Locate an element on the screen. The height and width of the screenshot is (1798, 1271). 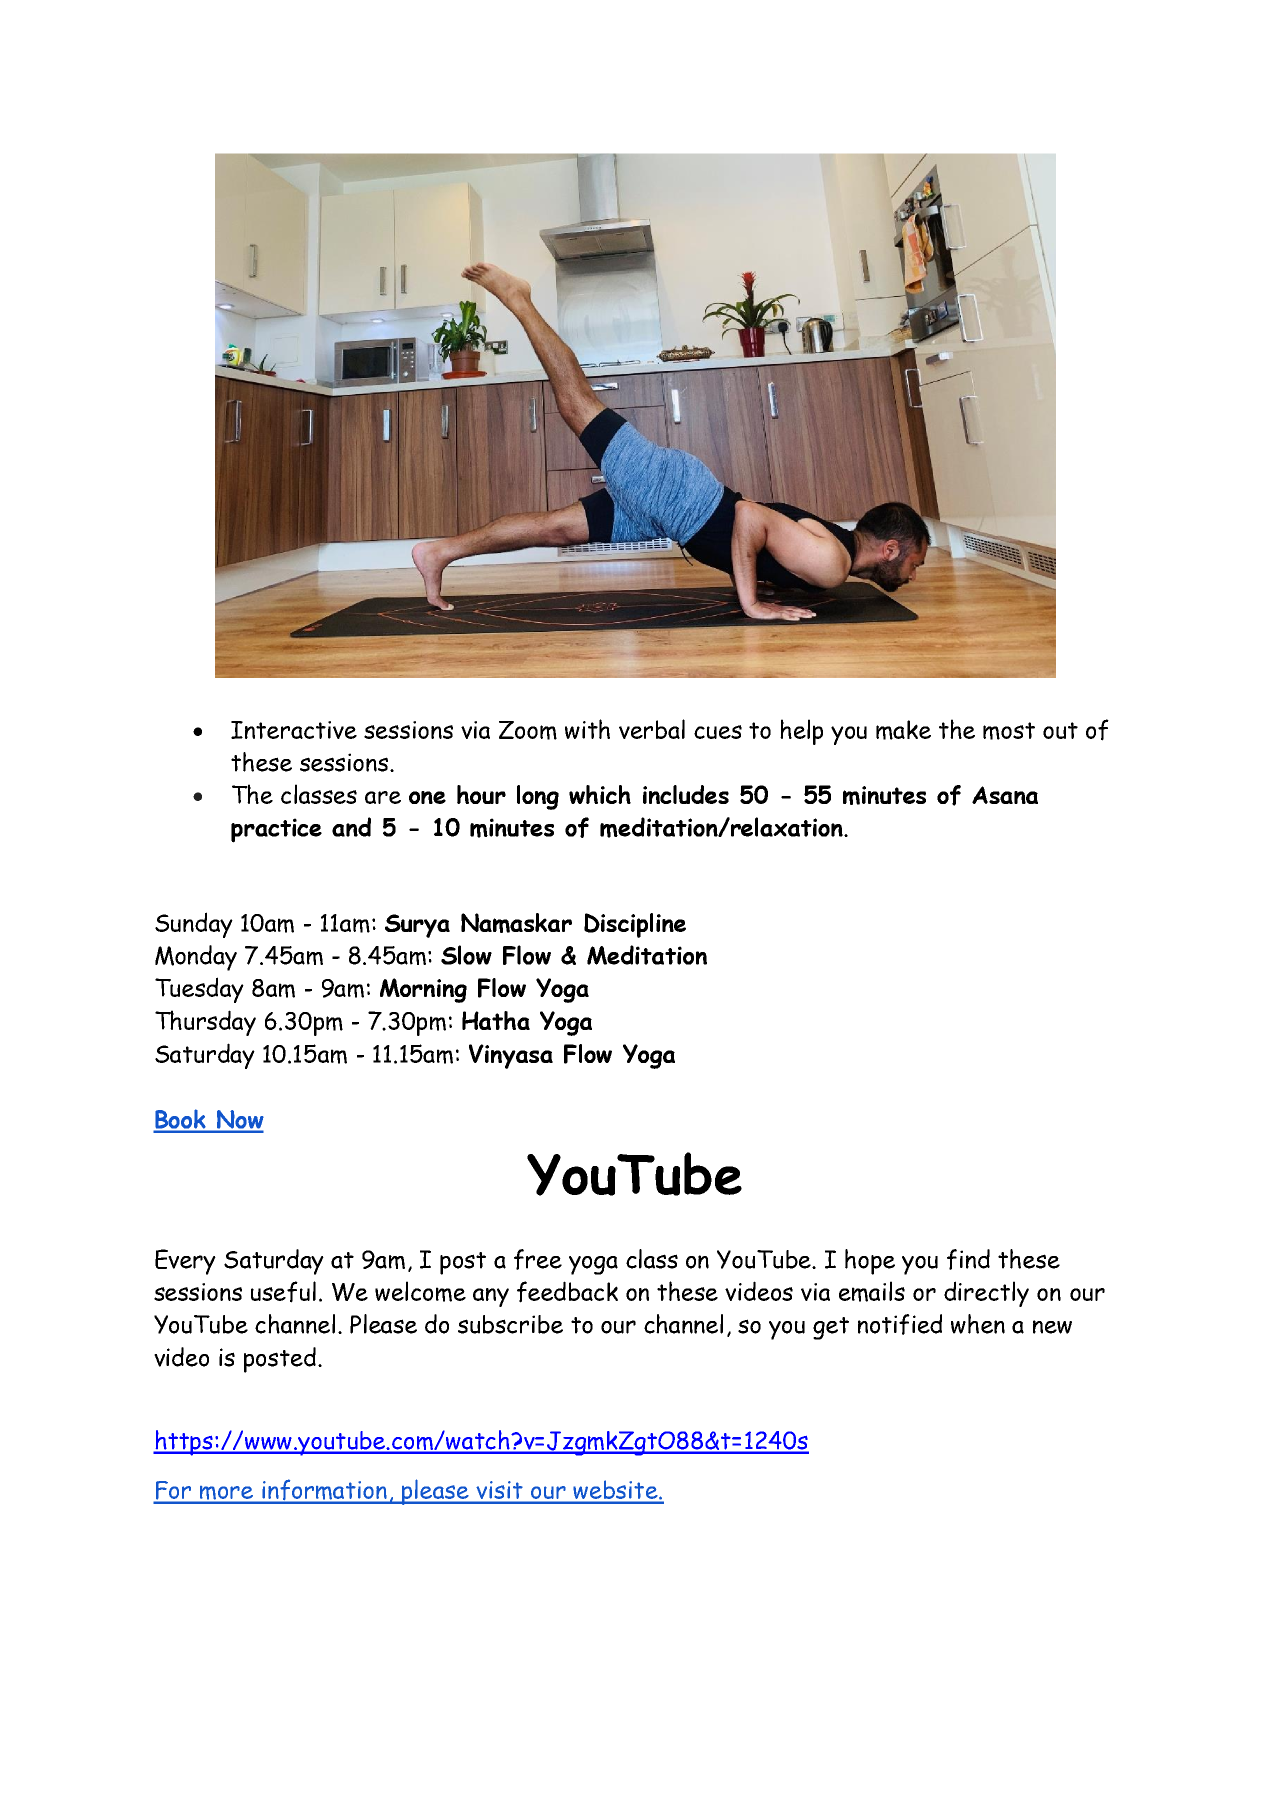
information is located at coordinates (325, 1491).
